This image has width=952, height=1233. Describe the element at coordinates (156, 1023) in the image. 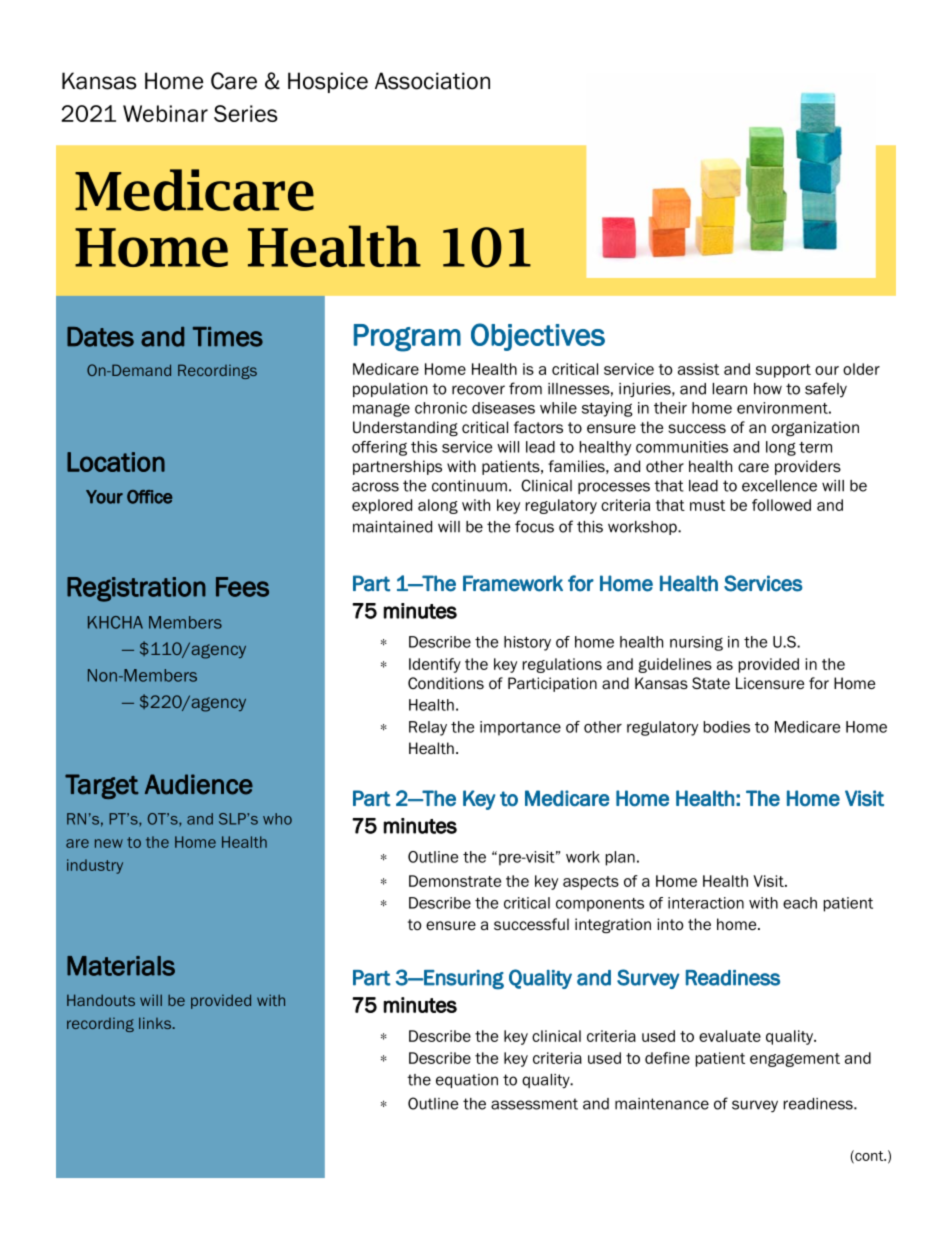

I see `links` at that location.
